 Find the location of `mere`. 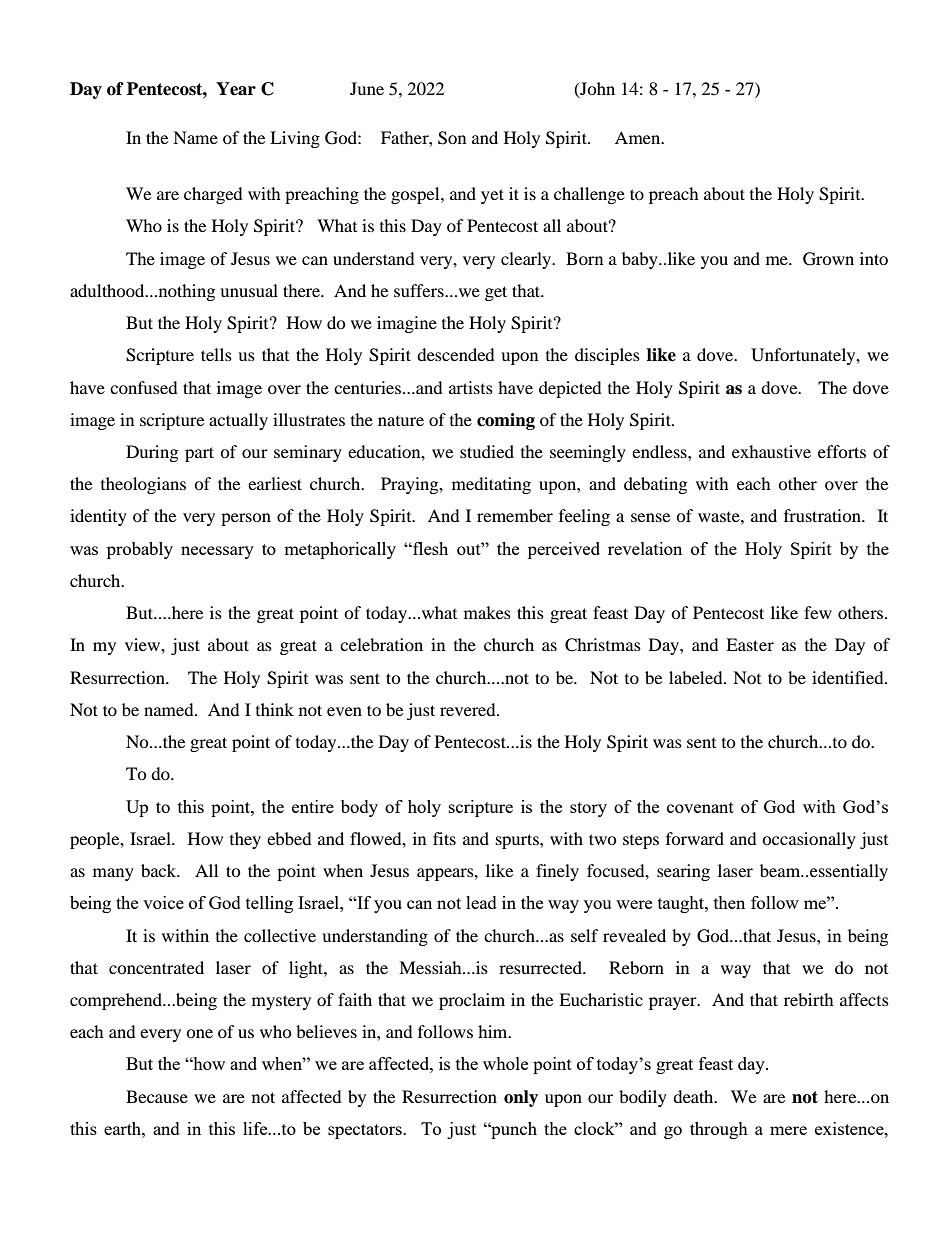

mere is located at coordinates (788, 1130).
